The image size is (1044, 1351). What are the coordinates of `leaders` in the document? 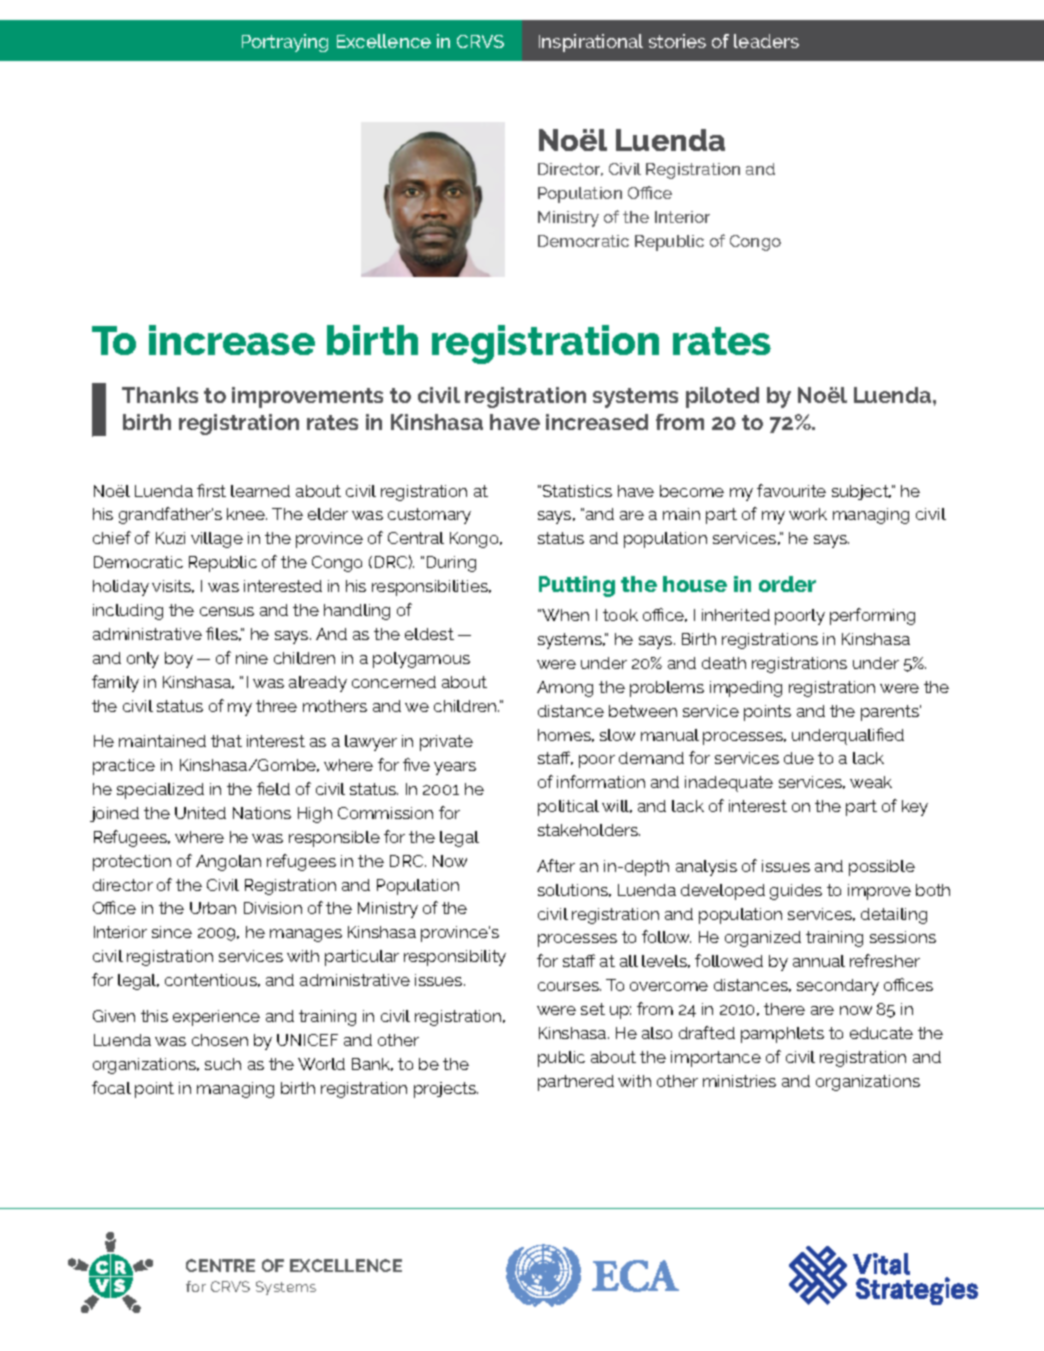 It's located at (766, 41).
